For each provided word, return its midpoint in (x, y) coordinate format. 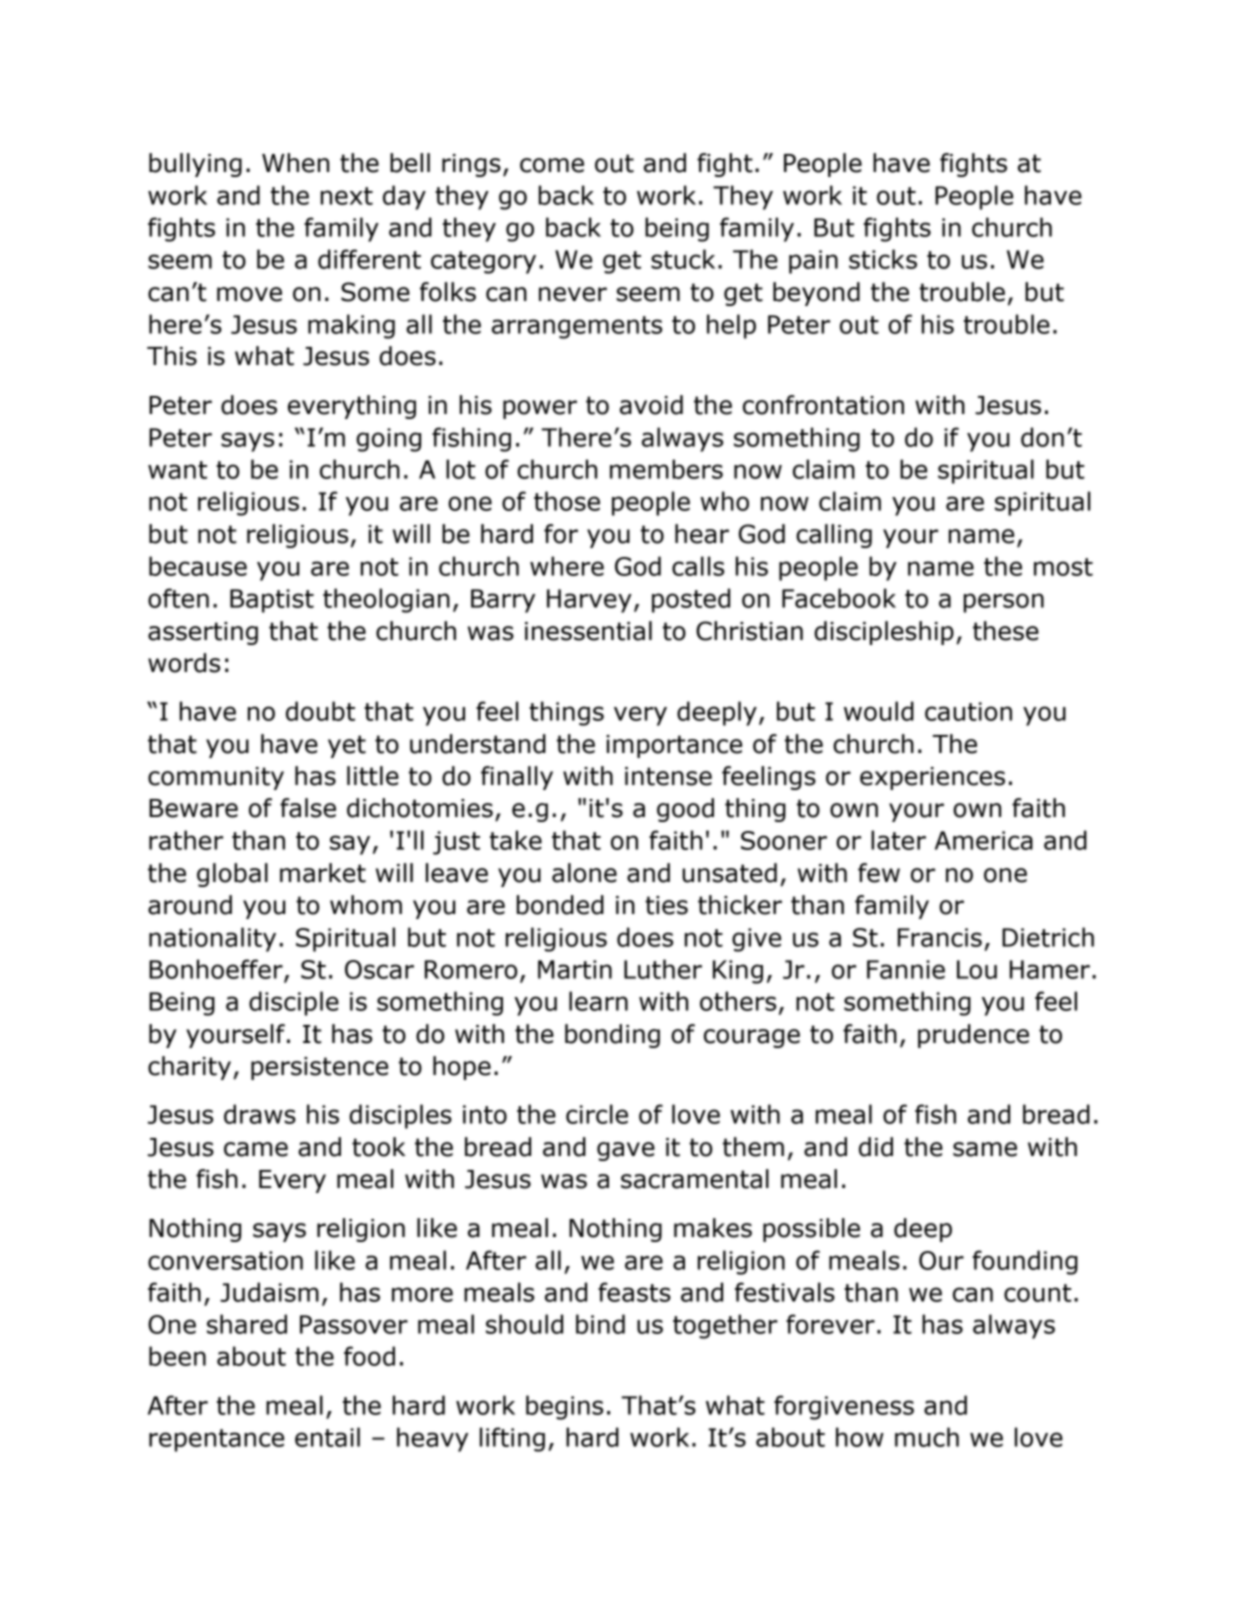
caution (968, 711)
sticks (883, 259)
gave (626, 1151)
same (985, 1149)
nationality (212, 939)
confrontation (823, 405)
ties (666, 905)
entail (327, 1437)
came (256, 1149)
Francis (940, 937)
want (177, 470)
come (552, 165)
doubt (320, 711)
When (295, 163)
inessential (588, 631)
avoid (651, 405)
